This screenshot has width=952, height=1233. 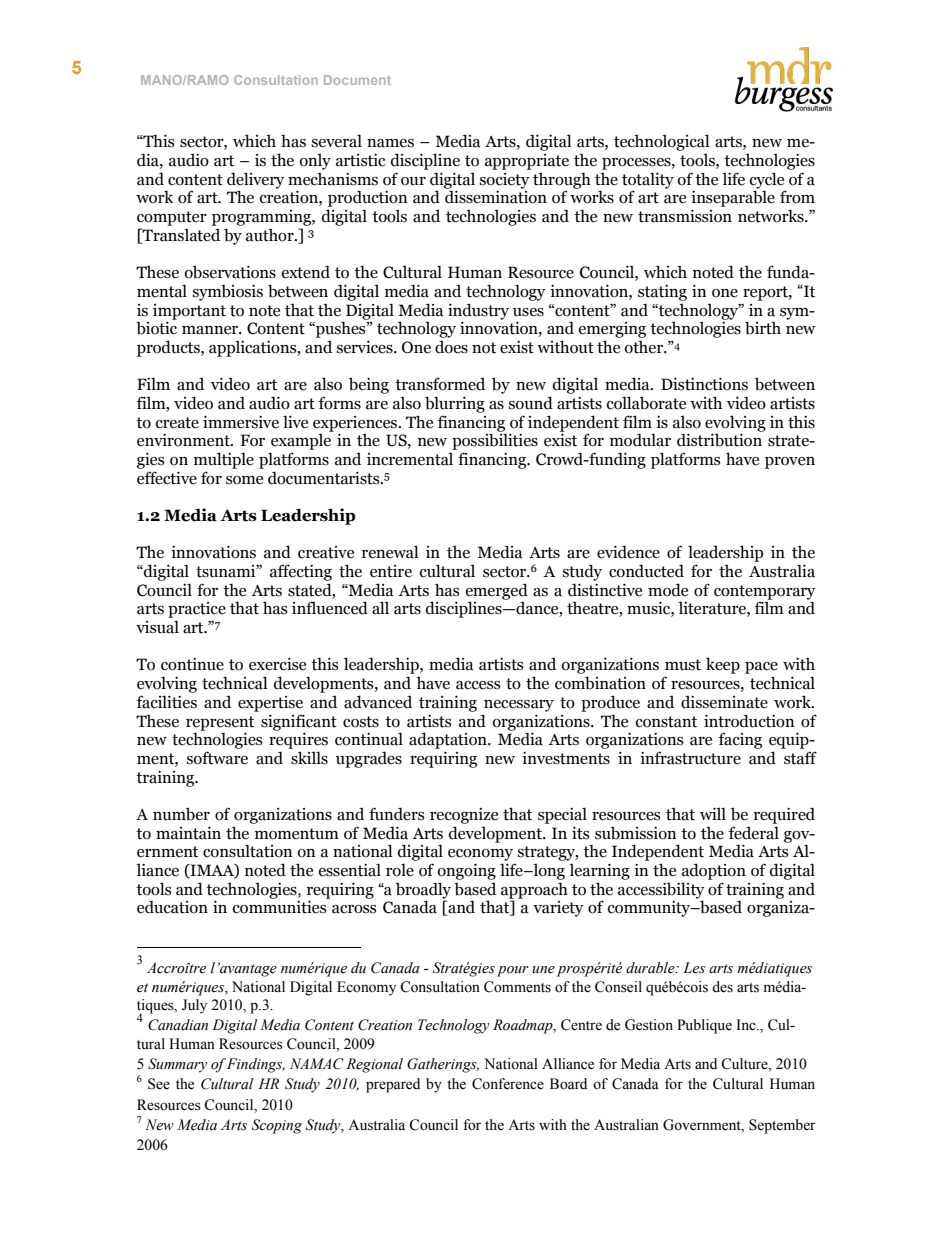 What do you see at coordinates (508, 1084) in the screenshot?
I see `Conference` at bounding box center [508, 1084].
